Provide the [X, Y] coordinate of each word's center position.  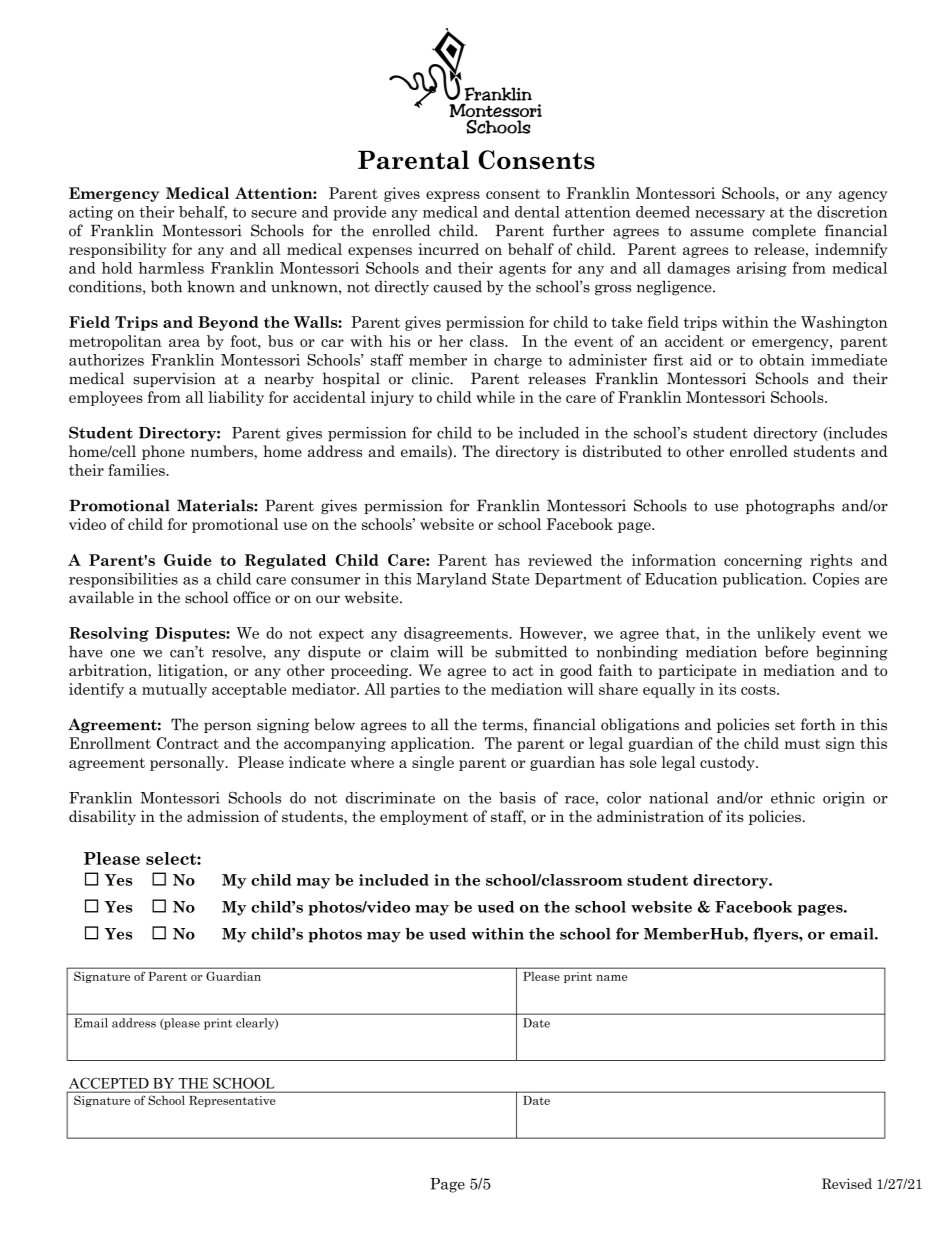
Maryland [451, 580]
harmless [171, 268]
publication [764, 580]
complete [784, 231]
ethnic [793, 798]
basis [517, 798]
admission [223, 816]
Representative [232, 1101]
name [611, 978]
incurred [448, 249]
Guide [188, 560]
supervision [174, 379]
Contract [188, 743]
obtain [782, 360]
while [495, 397]
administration [650, 816]
